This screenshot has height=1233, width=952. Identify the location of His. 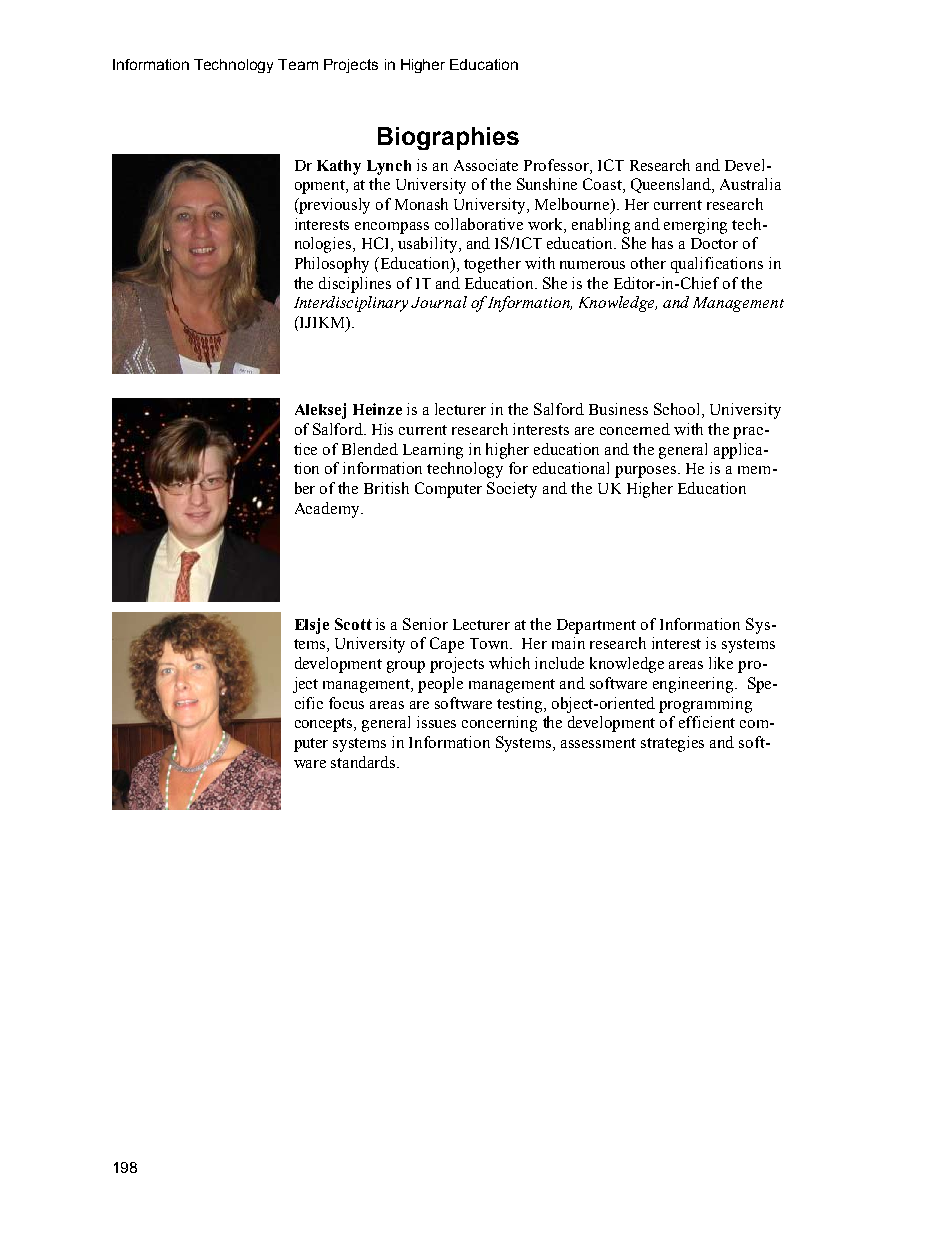
(382, 429).
